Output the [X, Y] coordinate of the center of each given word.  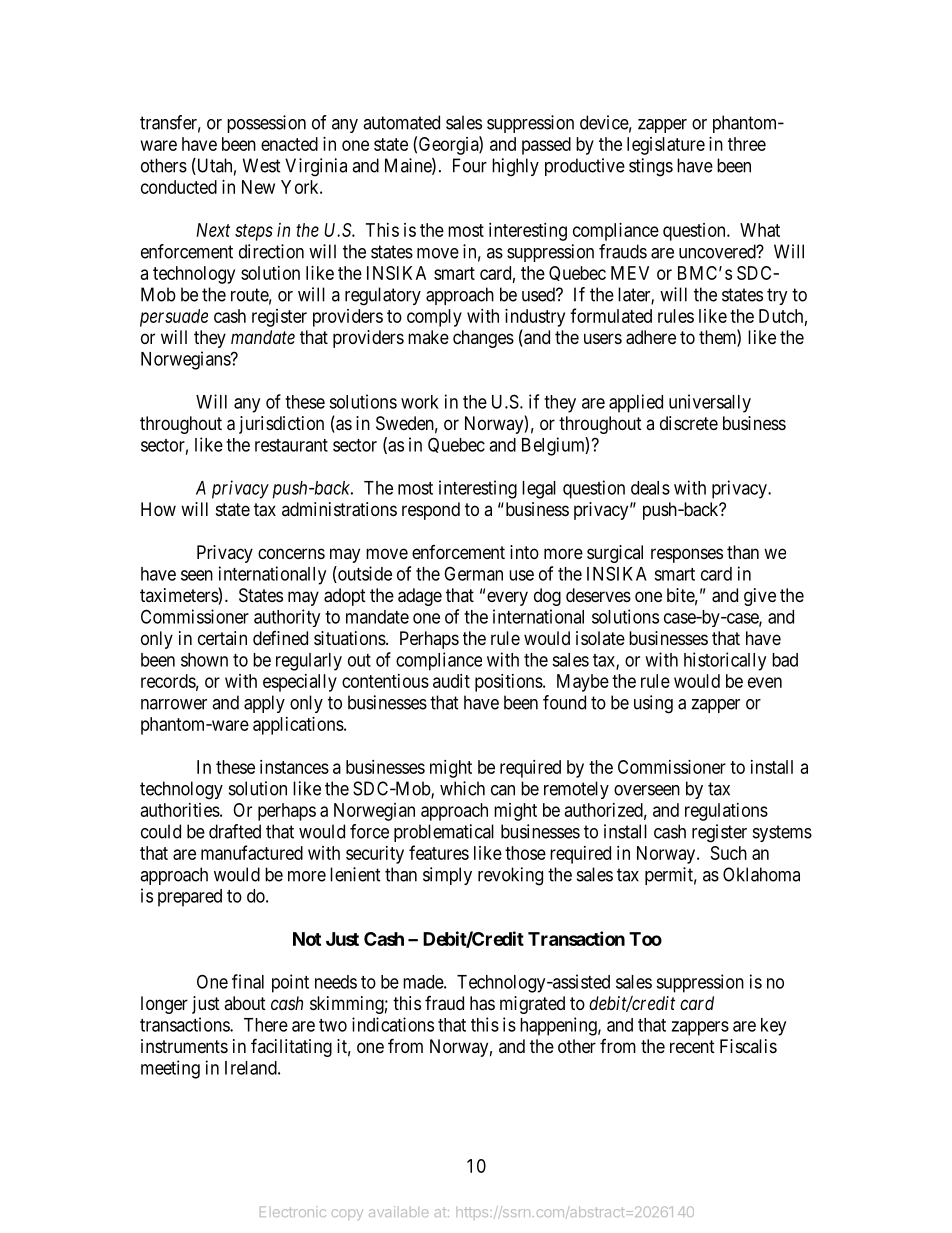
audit [451, 681]
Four [470, 165]
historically [725, 661]
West [262, 165]
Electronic [293, 1211]
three [747, 144]
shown [204, 660]
